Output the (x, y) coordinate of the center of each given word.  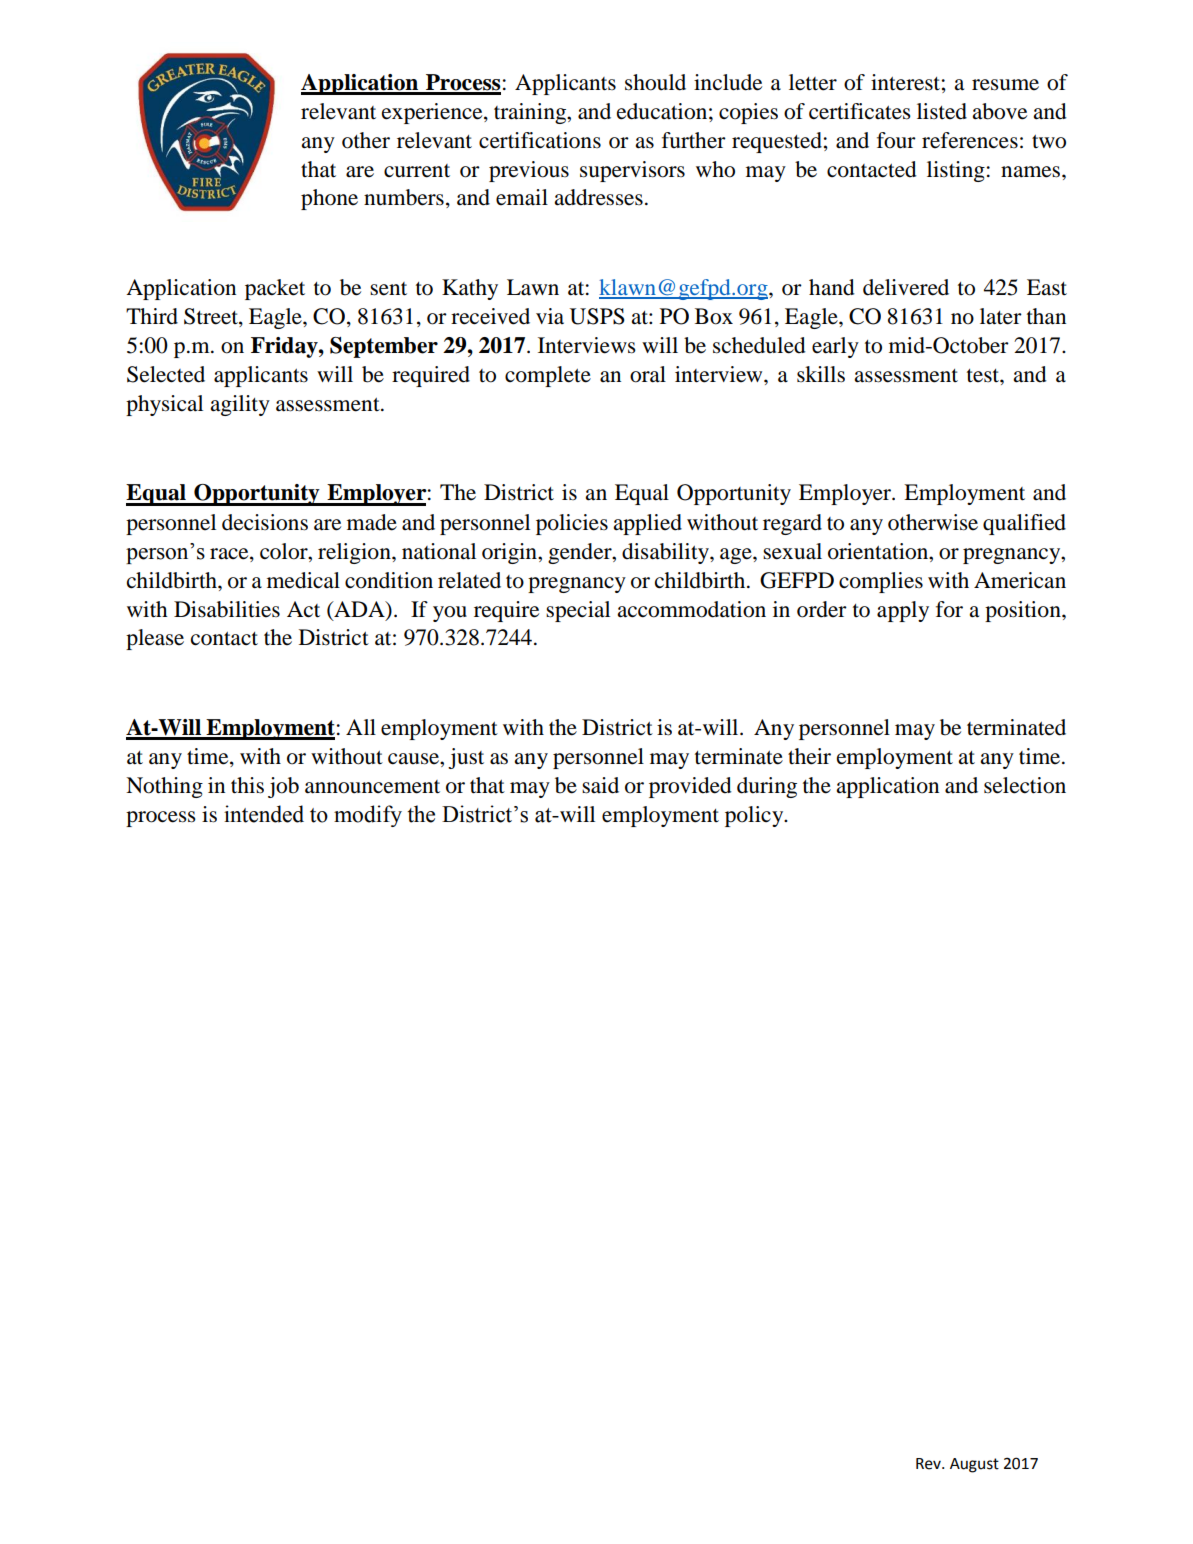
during (767, 787)
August (974, 1465)
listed (942, 111)
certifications (540, 140)
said (600, 785)
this (247, 785)
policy (755, 816)
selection (1025, 785)
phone (329, 199)
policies (572, 524)
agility (240, 405)
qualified (1024, 524)
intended (264, 814)
